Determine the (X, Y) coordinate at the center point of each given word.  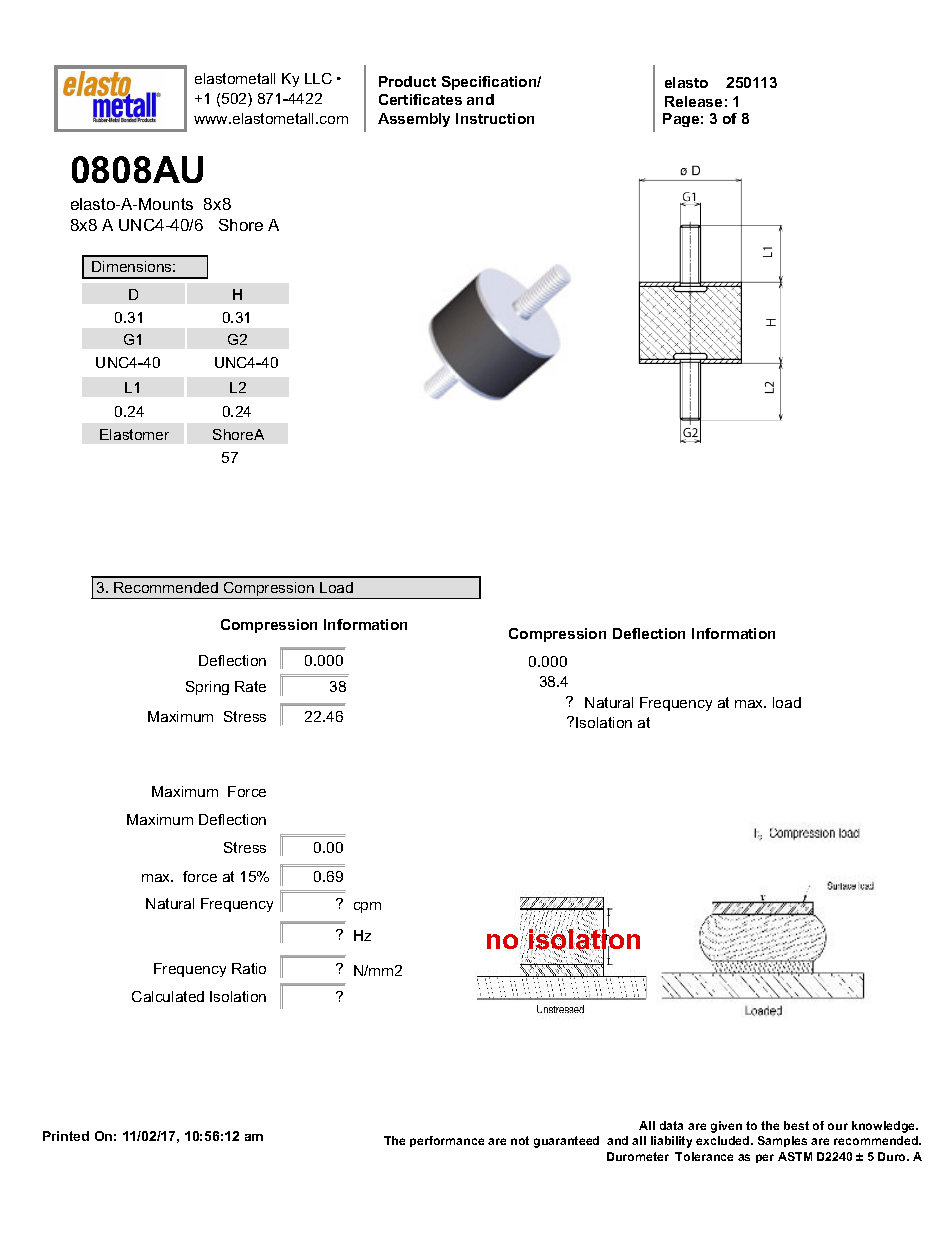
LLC (318, 78)
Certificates (420, 99)
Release (693, 101)
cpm (367, 907)
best (796, 1125)
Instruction (495, 118)
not (520, 1140)
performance (447, 1141)
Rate (250, 686)
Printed (66, 1136)
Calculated (168, 996)
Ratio (249, 968)
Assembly (414, 120)
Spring (207, 688)
